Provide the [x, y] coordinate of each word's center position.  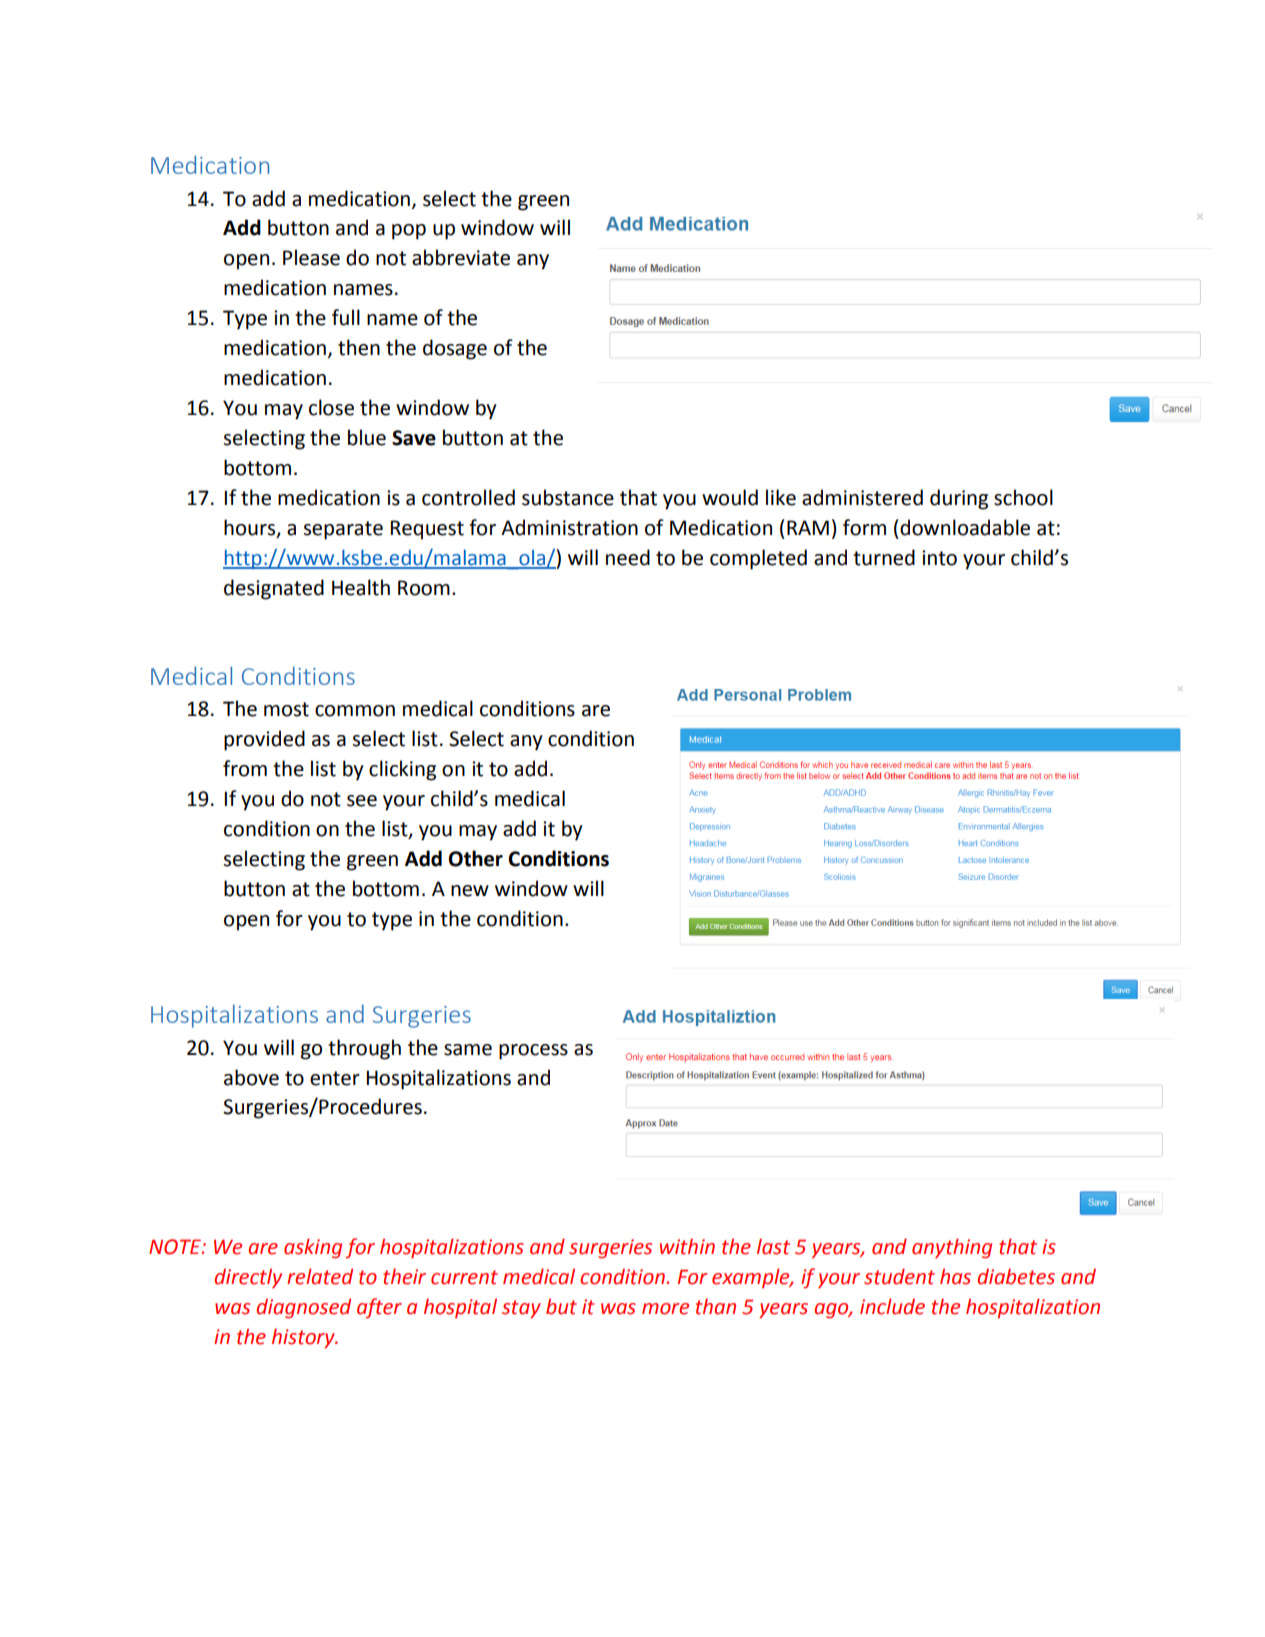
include [892, 1306]
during [959, 499]
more [665, 1309]
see [362, 801]
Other [475, 858]
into [939, 558]
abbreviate [461, 257]
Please [311, 257]
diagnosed [303, 1308]
